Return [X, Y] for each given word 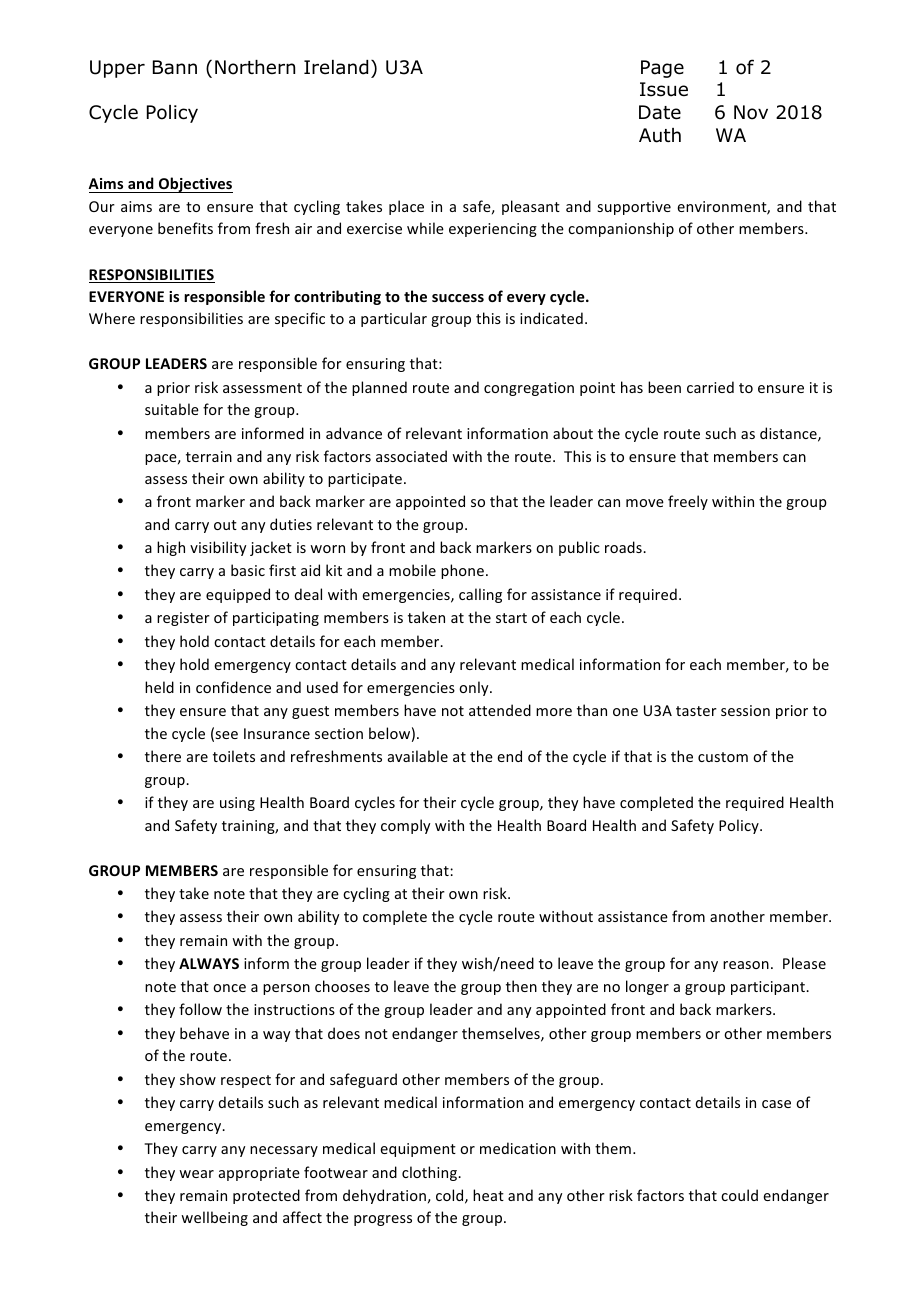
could [739, 1195]
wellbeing [214, 1218]
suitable [172, 409]
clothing [430, 1173]
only [475, 688]
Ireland [336, 67]
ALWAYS [209, 963]
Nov [751, 112]
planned [379, 388]
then [521, 986]
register [183, 619]
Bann [175, 67]
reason [746, 965]
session [745, 710]
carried [710, 387]
